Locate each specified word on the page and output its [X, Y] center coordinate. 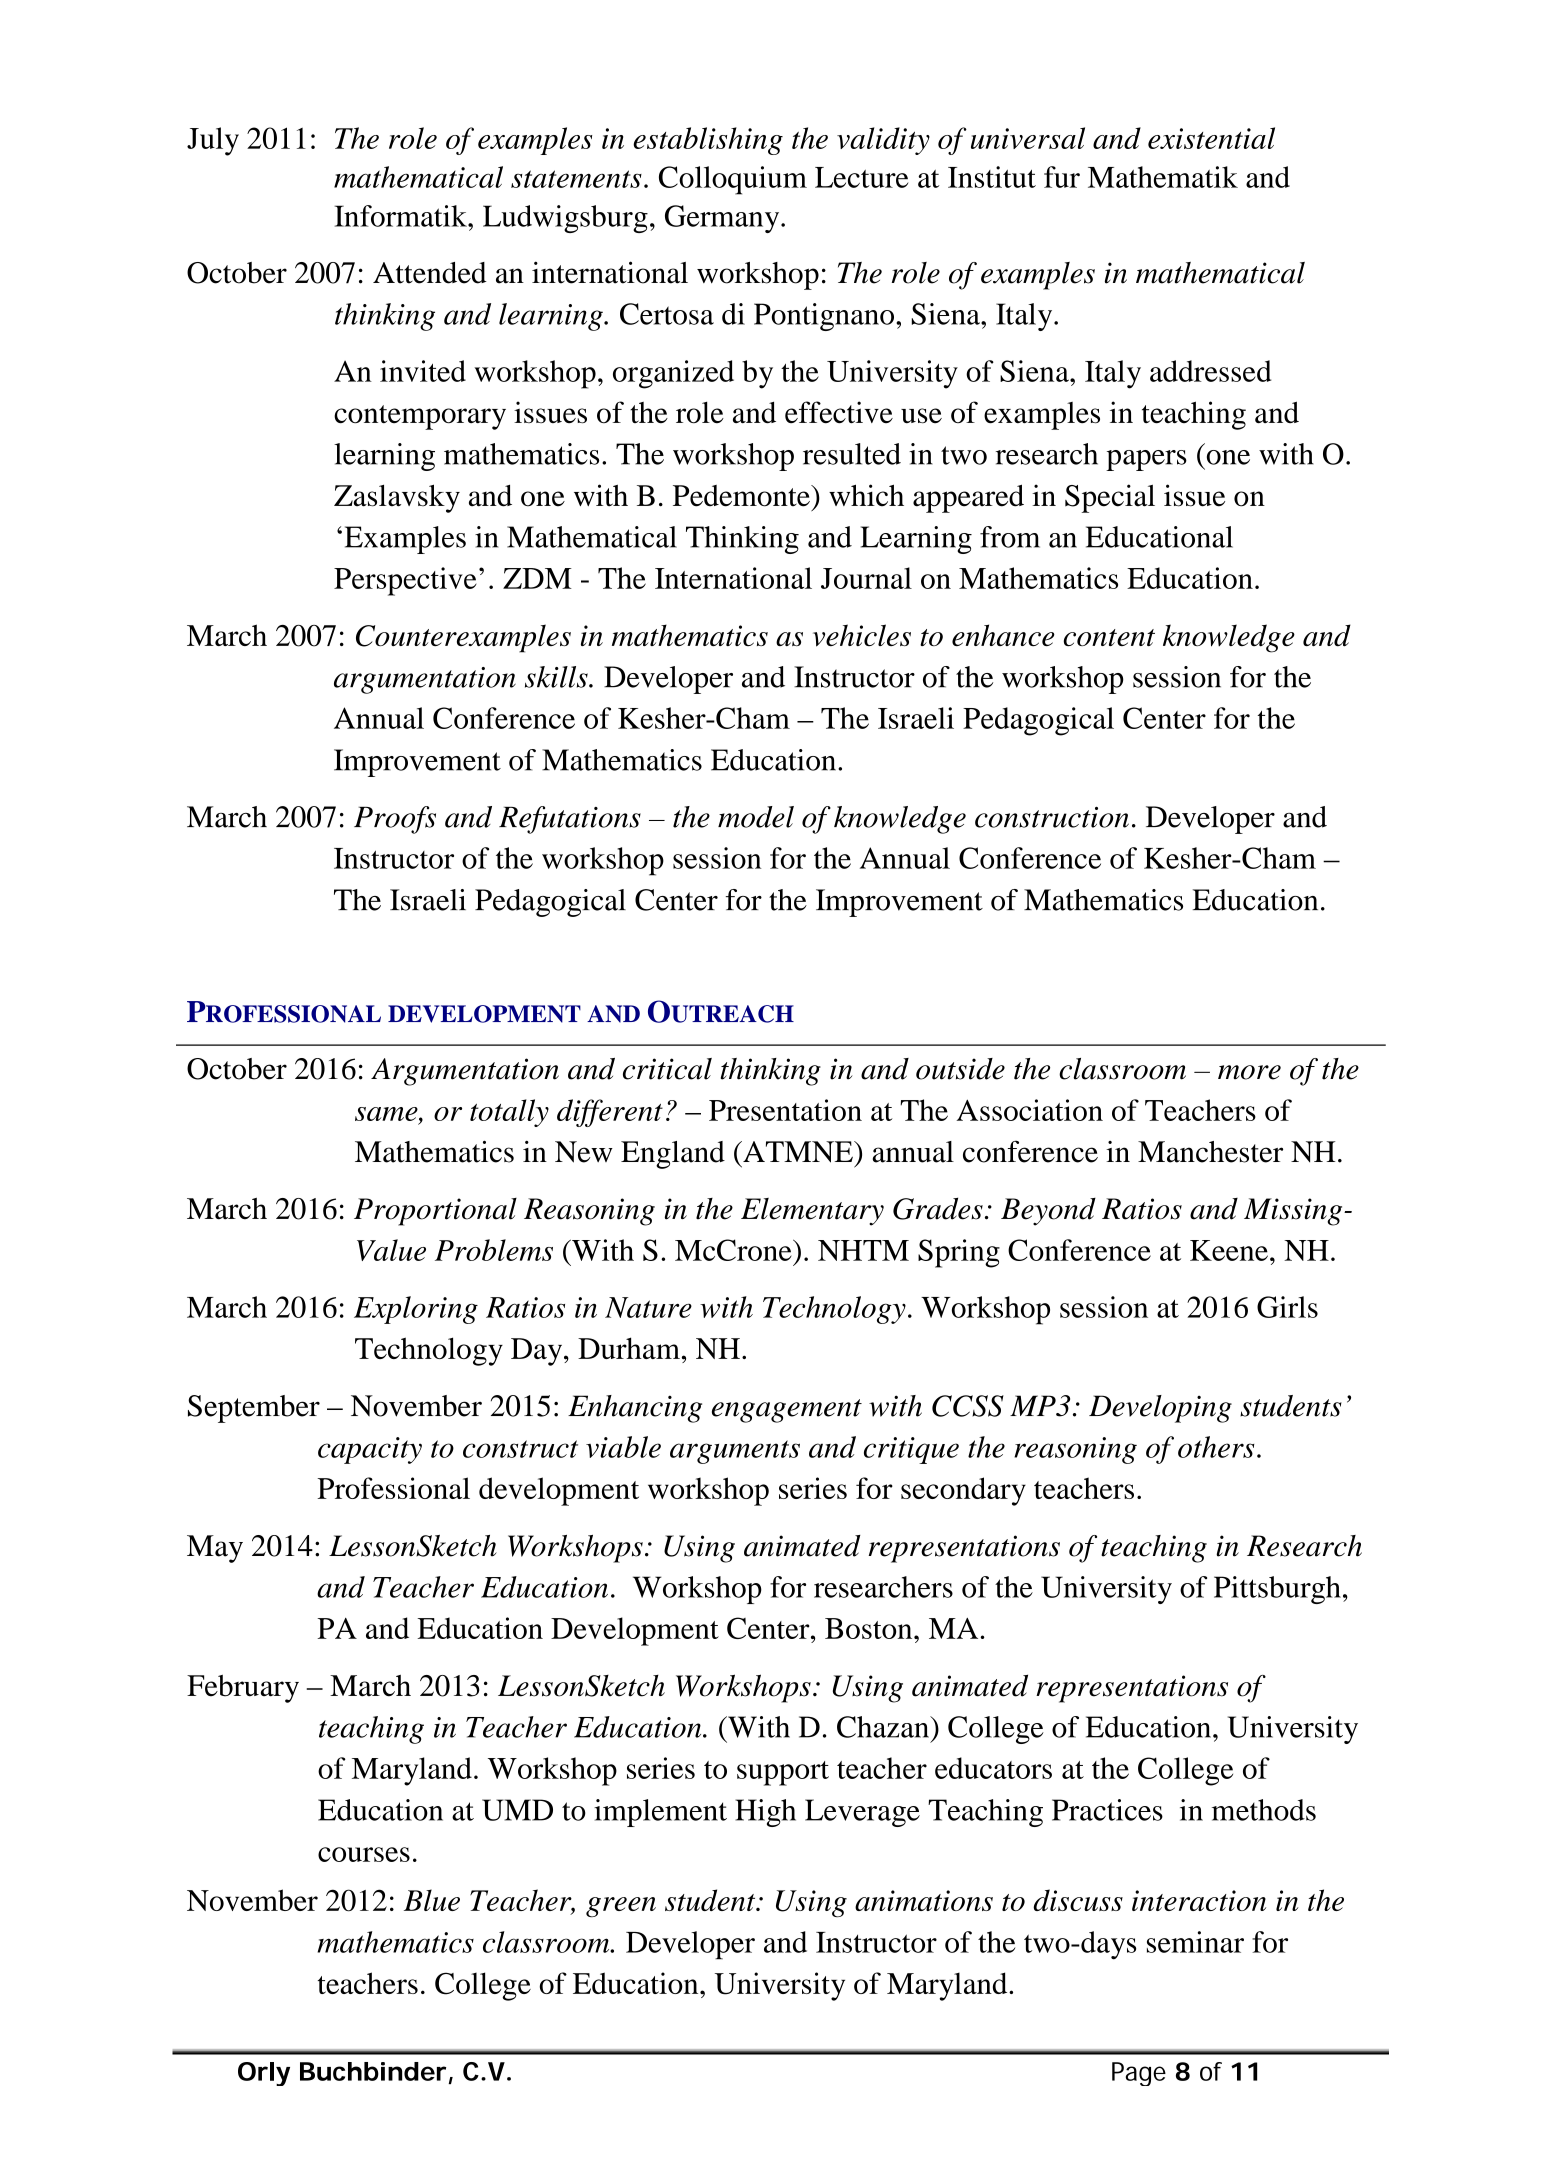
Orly [264, 2074]
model [756, 817]
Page [1139, 2074]
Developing [1160, 1409]
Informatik [402, 216]
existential [1211, 138]
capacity [370, 1450]
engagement [787, 1411]
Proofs [395, 820]
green [621, 1907]
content [1109, 637]
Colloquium [733, 180]
